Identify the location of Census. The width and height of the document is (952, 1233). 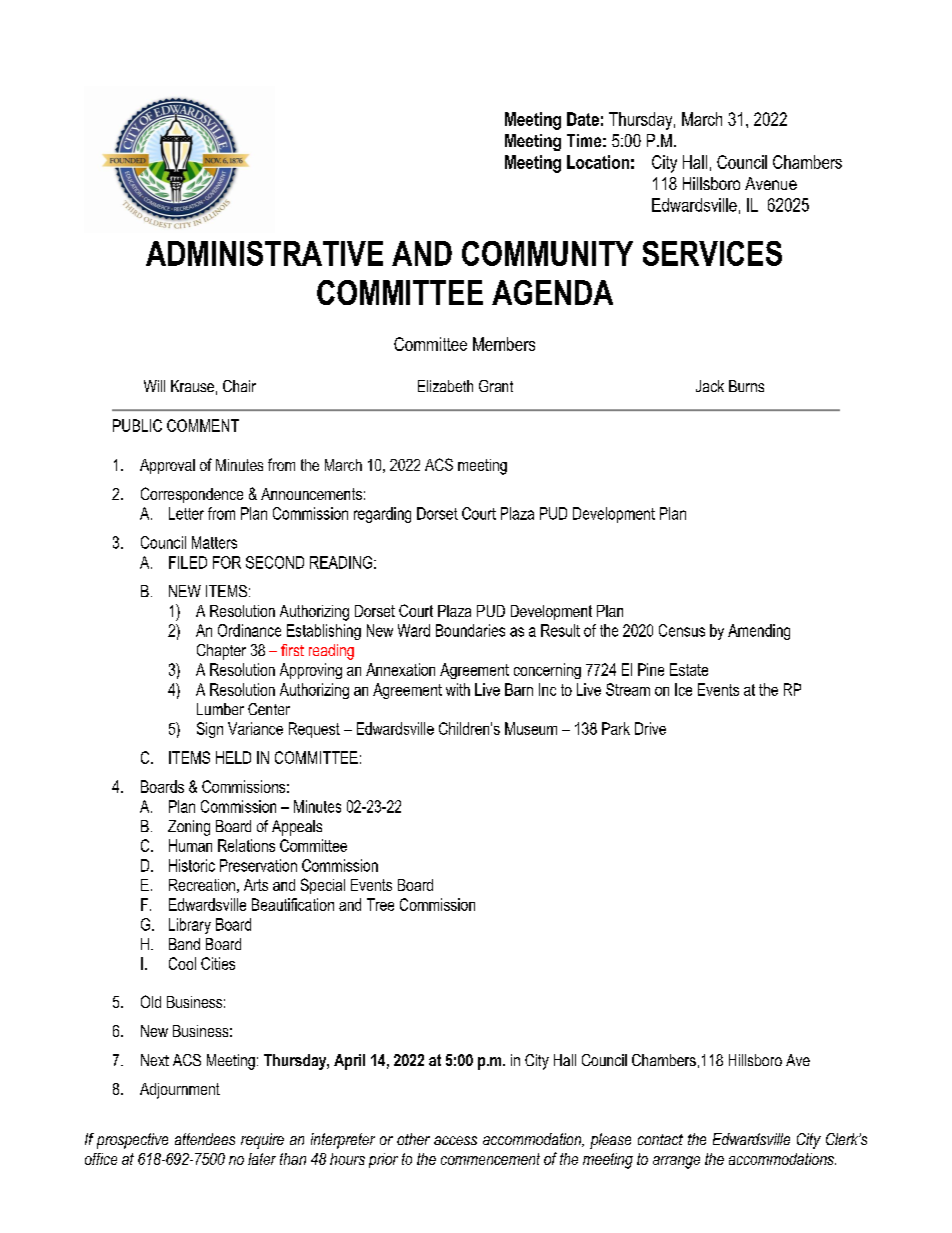
(682, 630).
